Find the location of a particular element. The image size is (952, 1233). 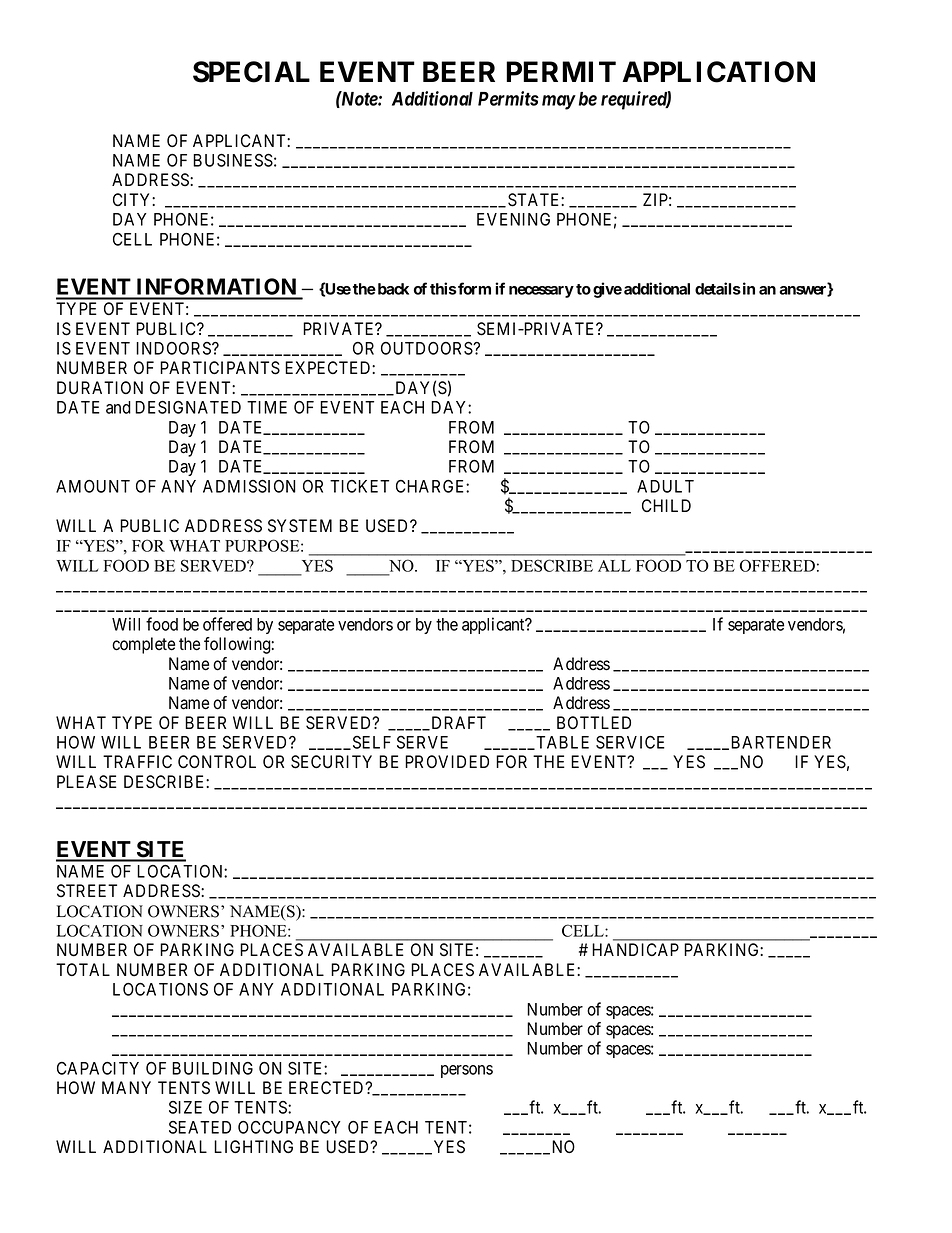

complete is located at coordinates (143, 645).
